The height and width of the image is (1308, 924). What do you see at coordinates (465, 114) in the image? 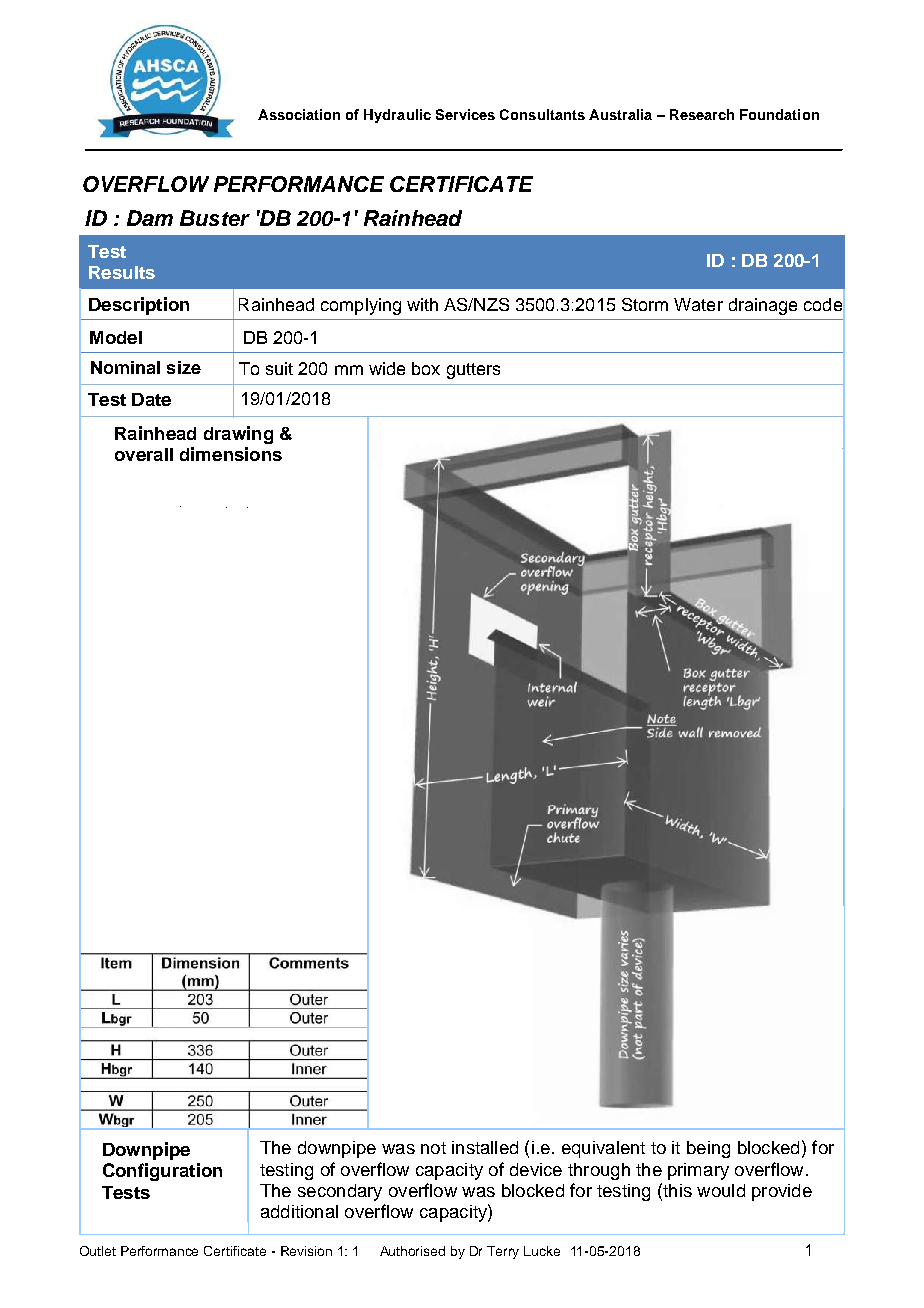
I see `Services` at bounding box center [465, 114].
